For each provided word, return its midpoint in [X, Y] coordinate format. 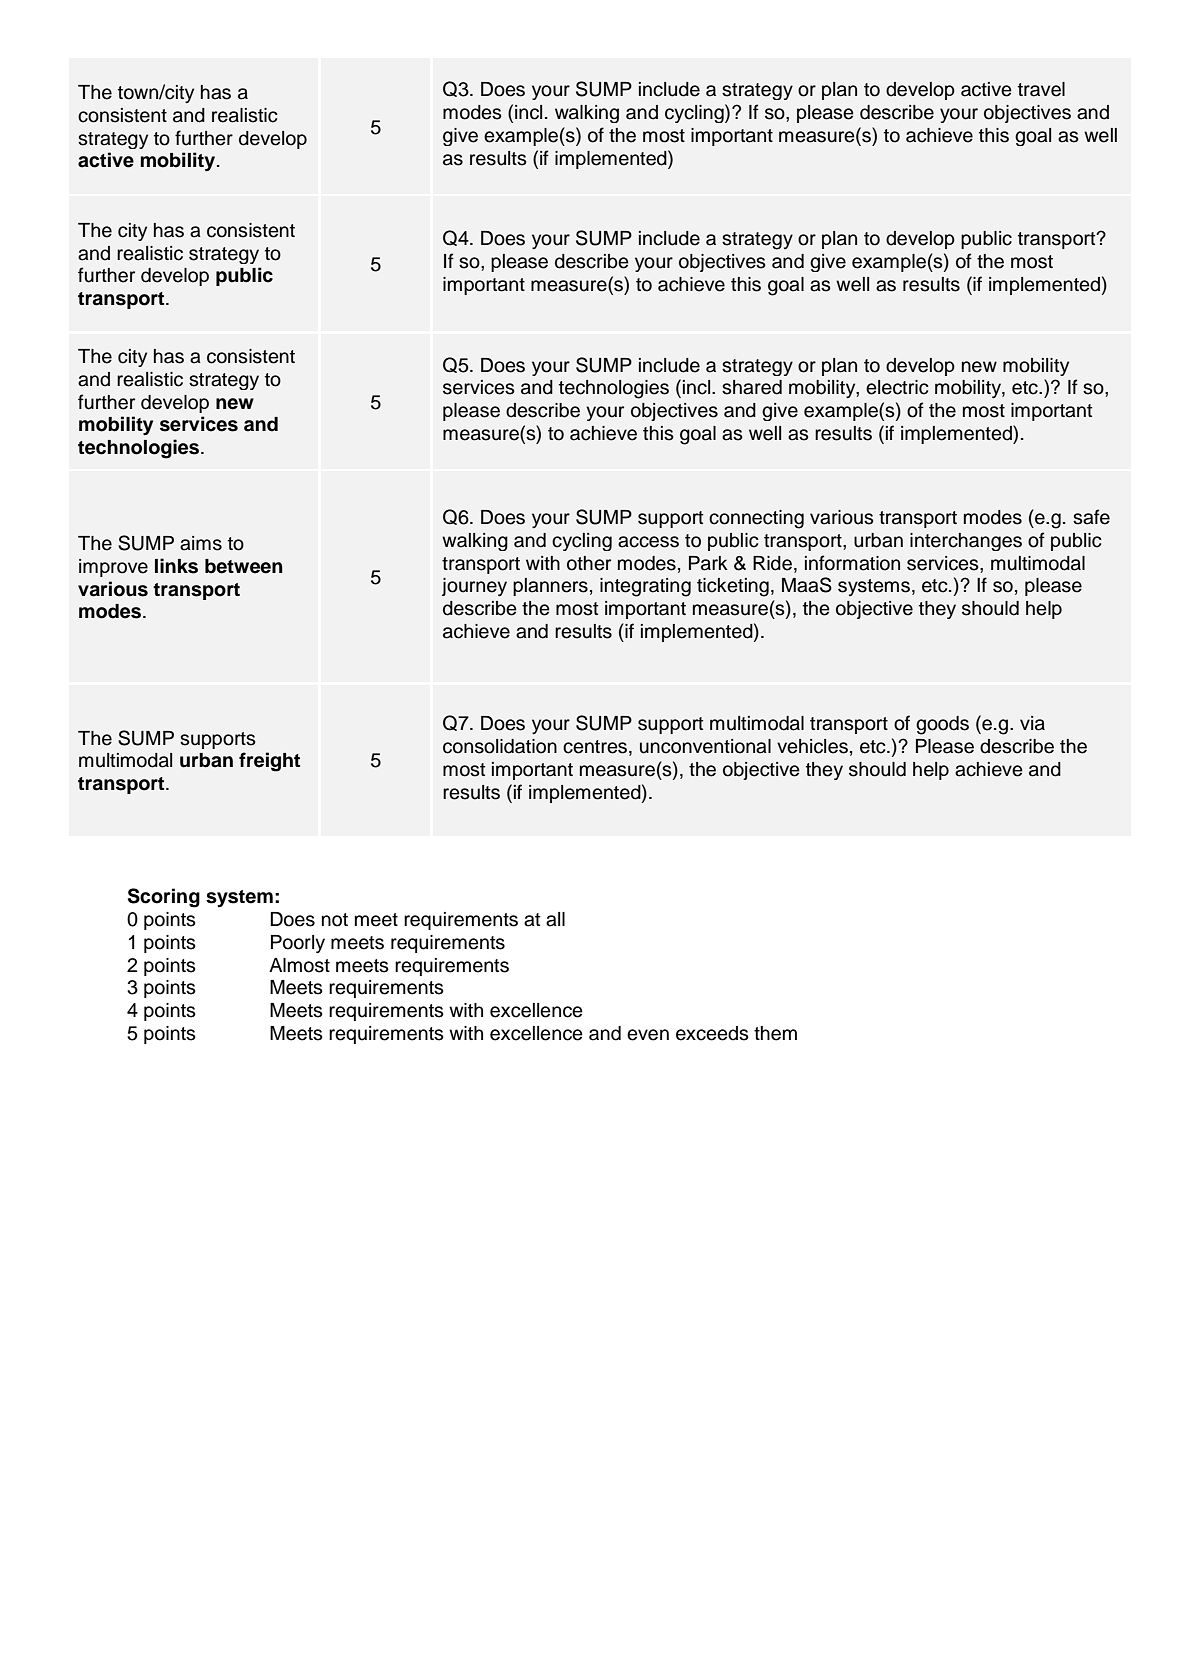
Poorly [298, 944]
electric [897, 387]
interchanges [966, 542]
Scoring [164, 898]
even [648, 1035]
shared [752, 387]
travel [1041, 89]
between [244, 566]
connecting [756, 519]
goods [942, 725]
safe [1091, 517]
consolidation [500, 746]
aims [201, 543]
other [589, 563]
